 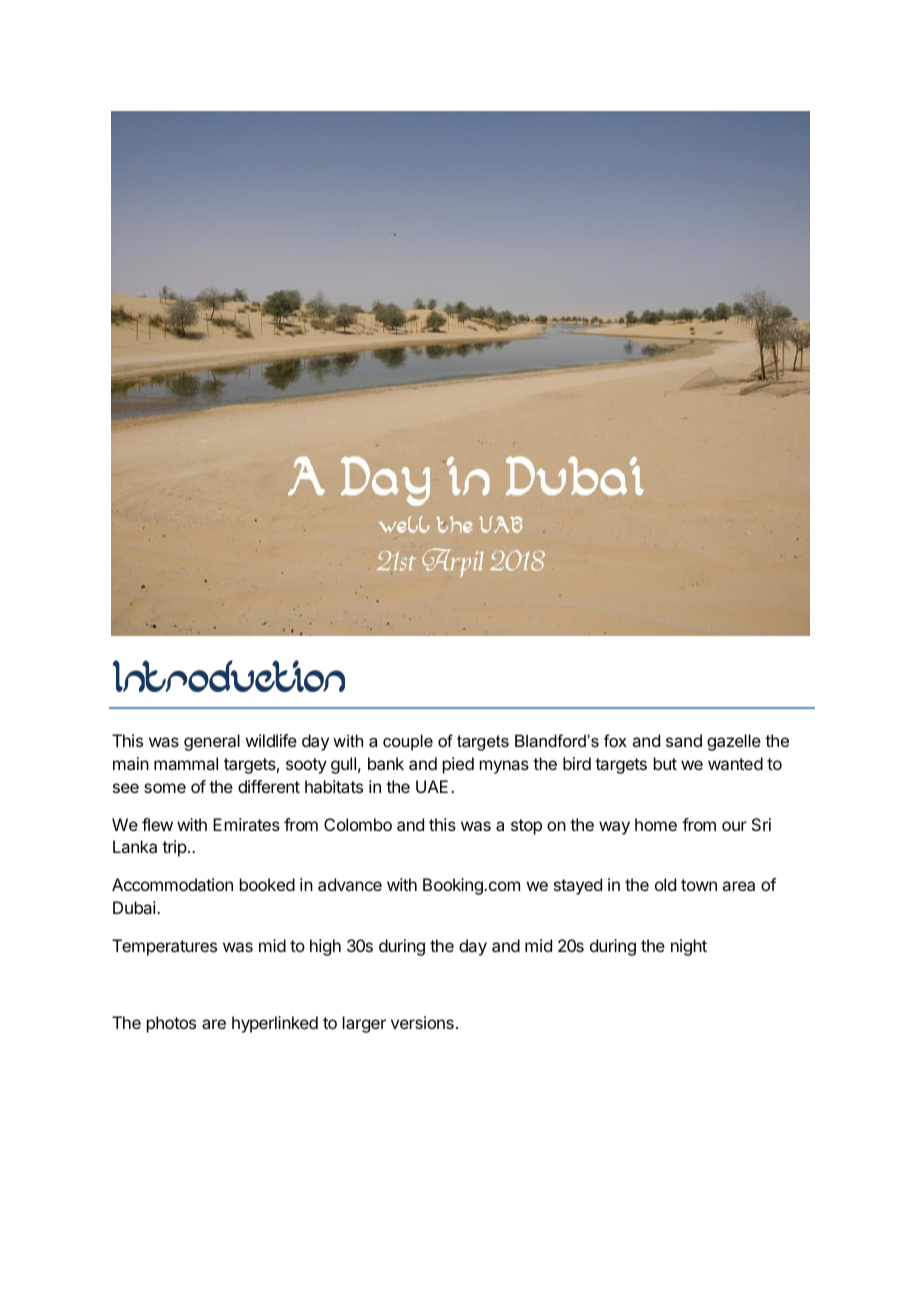 I want to click on home, so click(x=656, y=824).
